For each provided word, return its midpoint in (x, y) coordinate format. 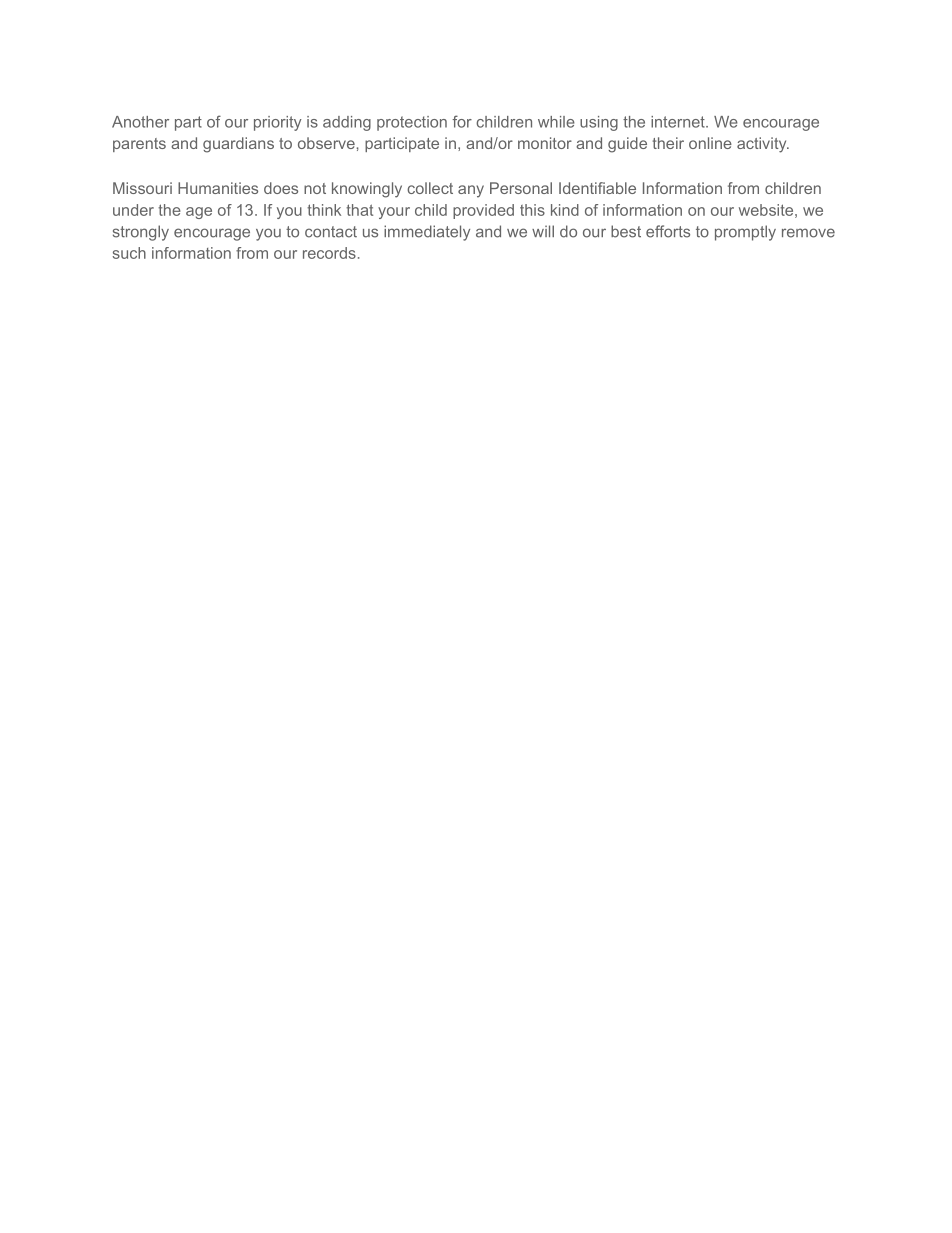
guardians (238, 145)
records (329, 253)
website (766, 210)
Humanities (218, 188)
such (129, 253)
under (133, 210)
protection (412, 123)
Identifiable (597, 188)
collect (430, 188)
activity (762, 145)
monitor (545, 143)
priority (278, 123)
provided (483, 211)
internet (679, 122)
